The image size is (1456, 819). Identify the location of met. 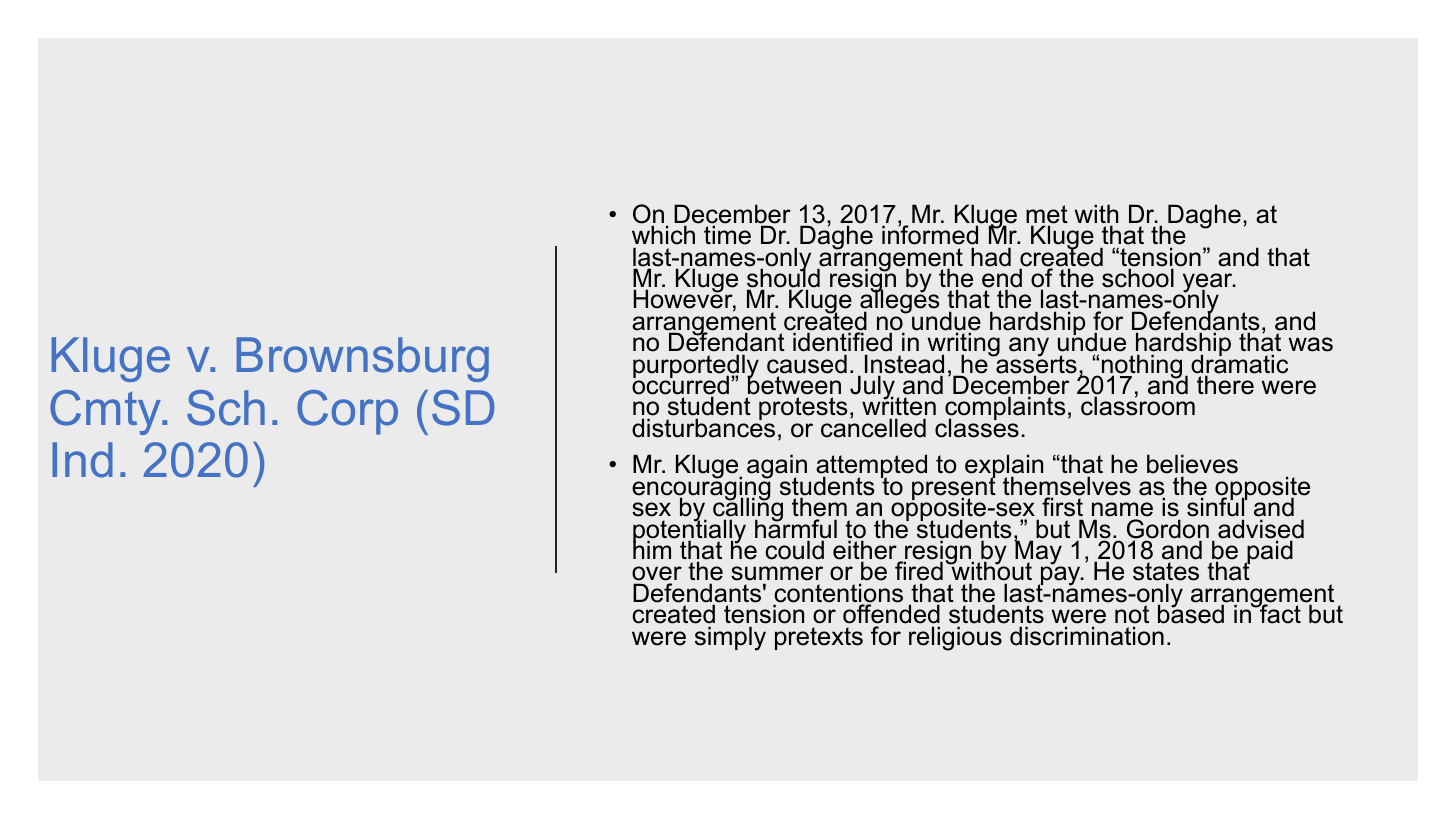
(1047, 215).
